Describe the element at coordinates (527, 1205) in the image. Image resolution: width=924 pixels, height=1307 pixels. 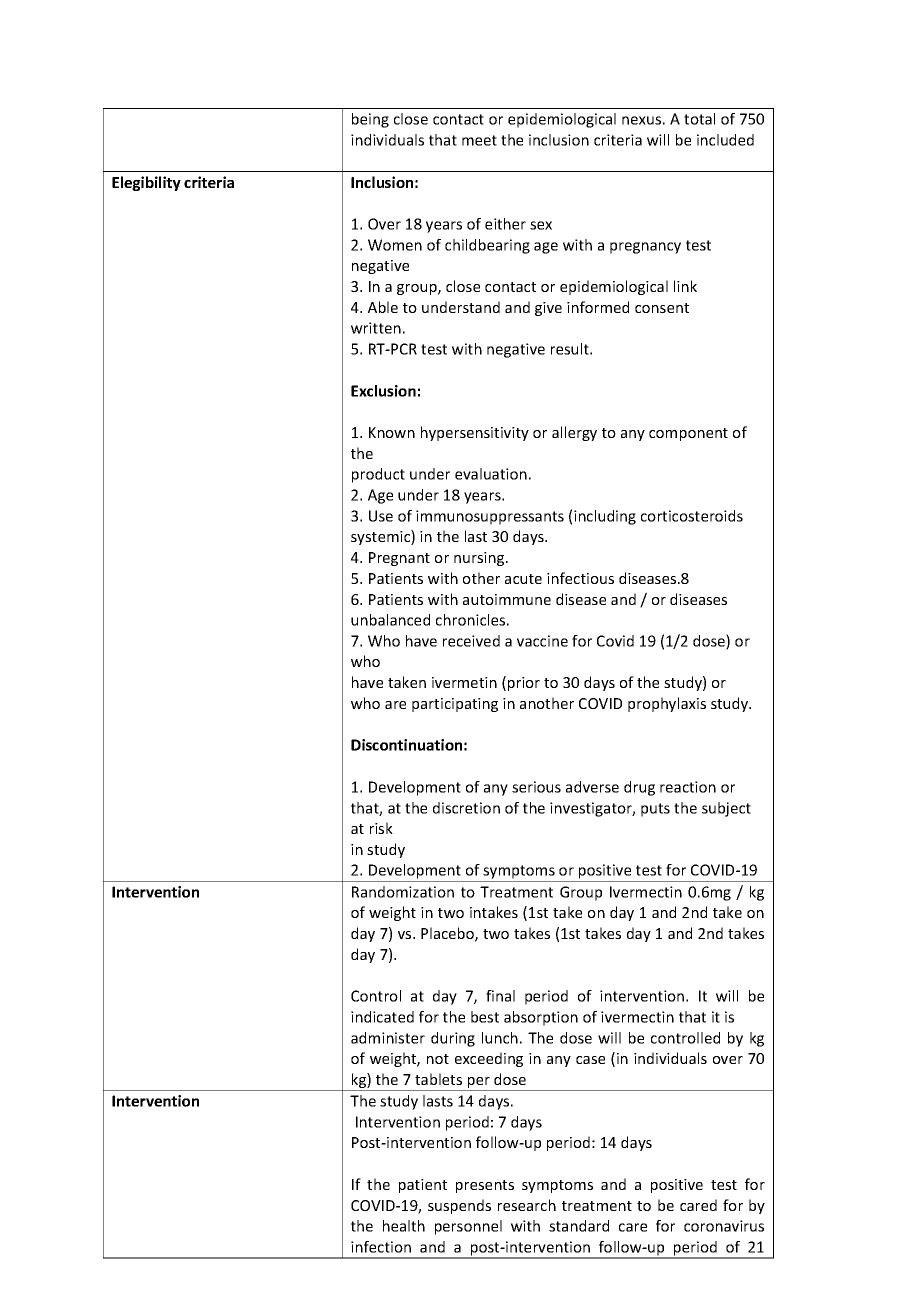
I see `research` at that location.
